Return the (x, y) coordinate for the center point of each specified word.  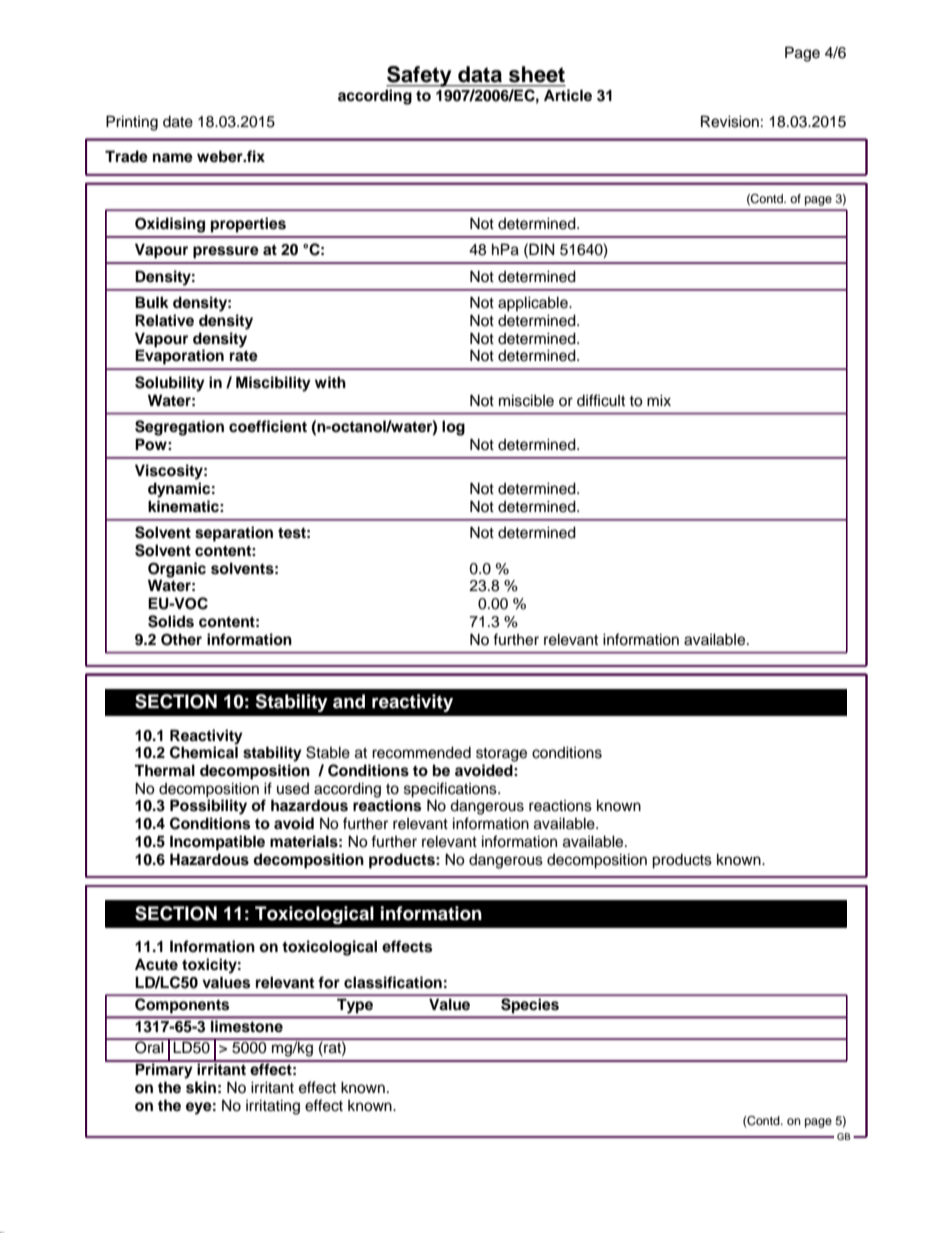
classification (393, 982)
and (349, 701)
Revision (730, 121)
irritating (273, 1107)
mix (659, 400)
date (178, 122)
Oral (149, 1046)
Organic (177, 571)
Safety (420, 76)
